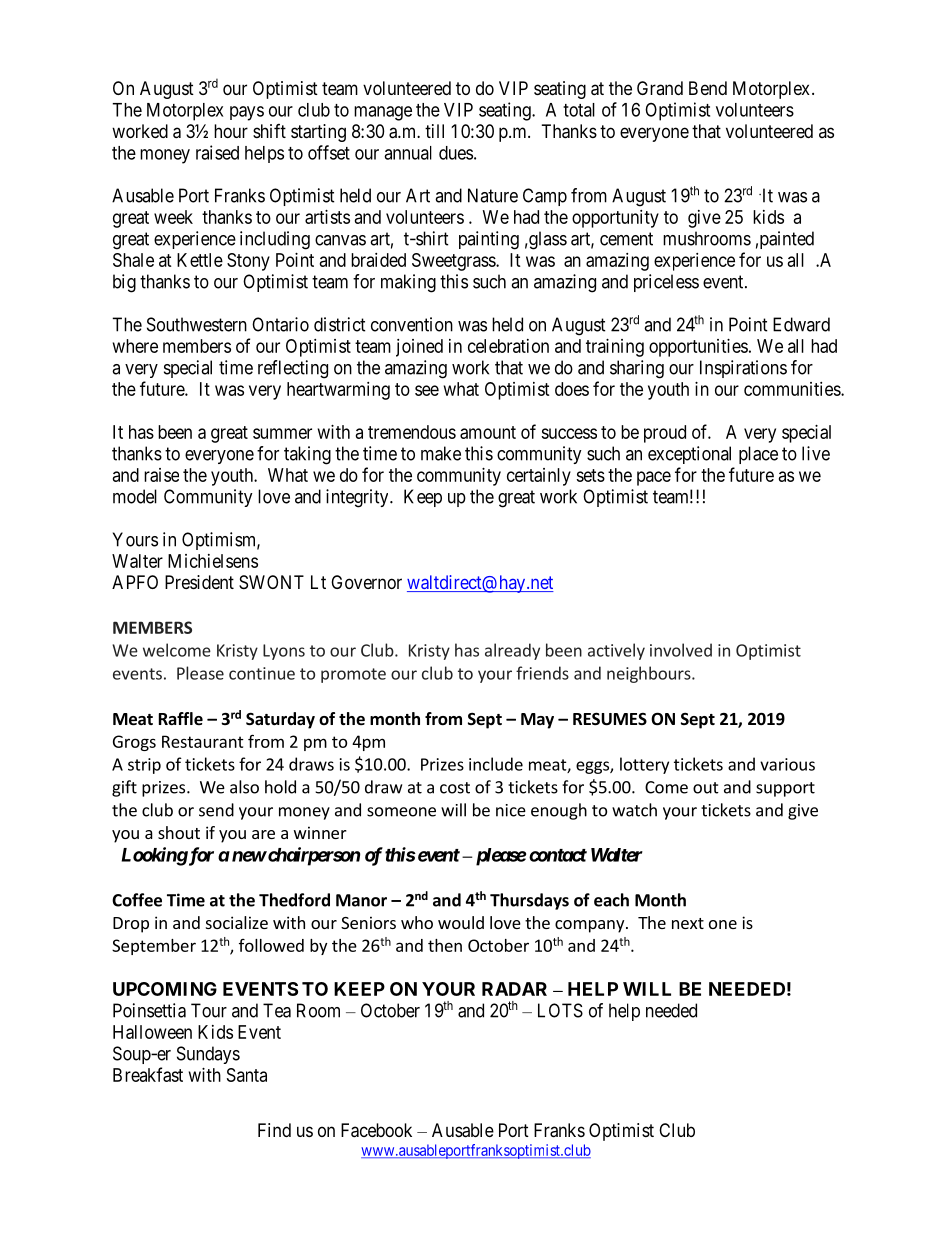 The height and width of the screenshot is (1233, 952). I want to click on summer, so click(282, 433).
